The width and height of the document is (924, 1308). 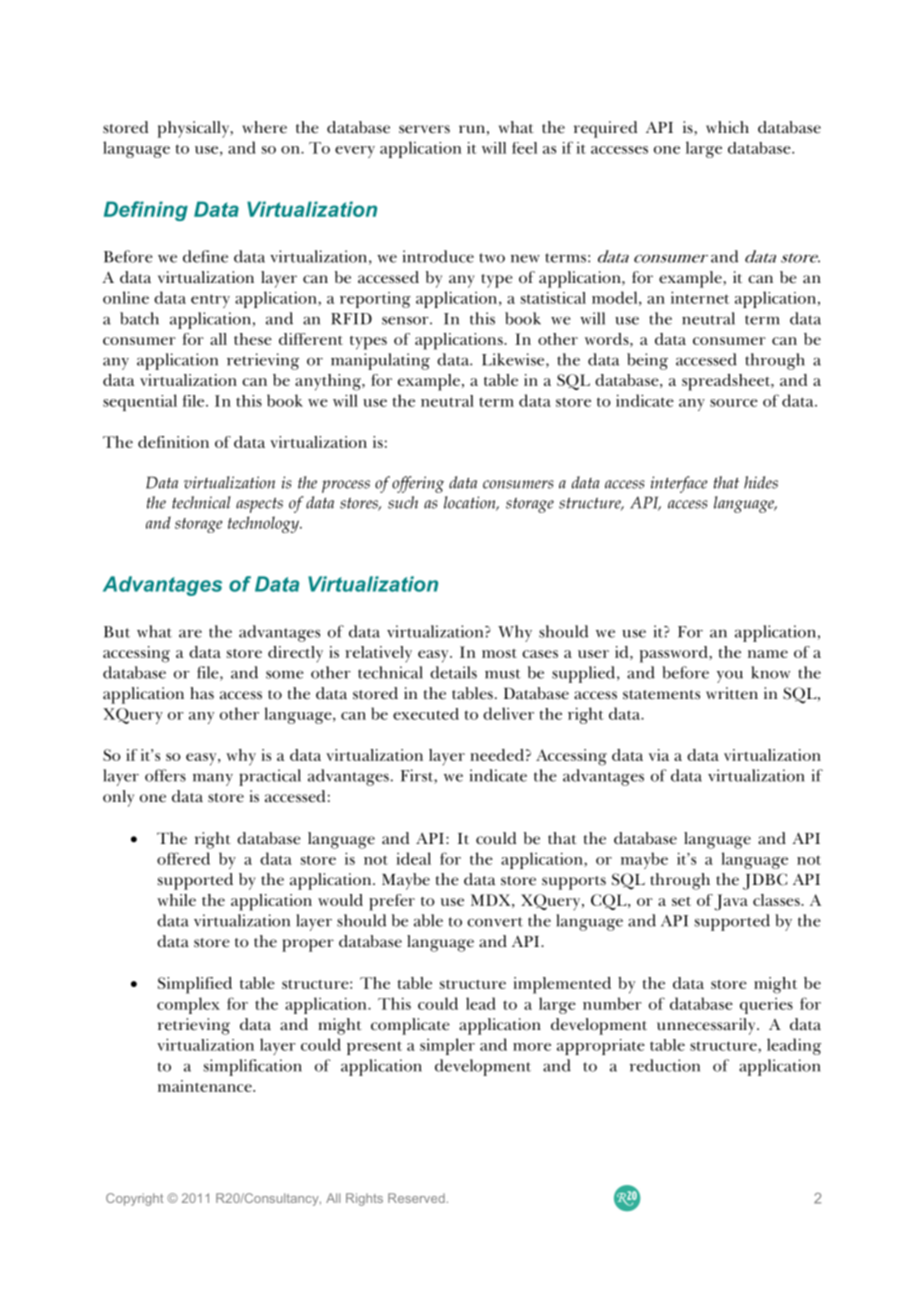 I want to click on password, so click(x=675, y=654).
